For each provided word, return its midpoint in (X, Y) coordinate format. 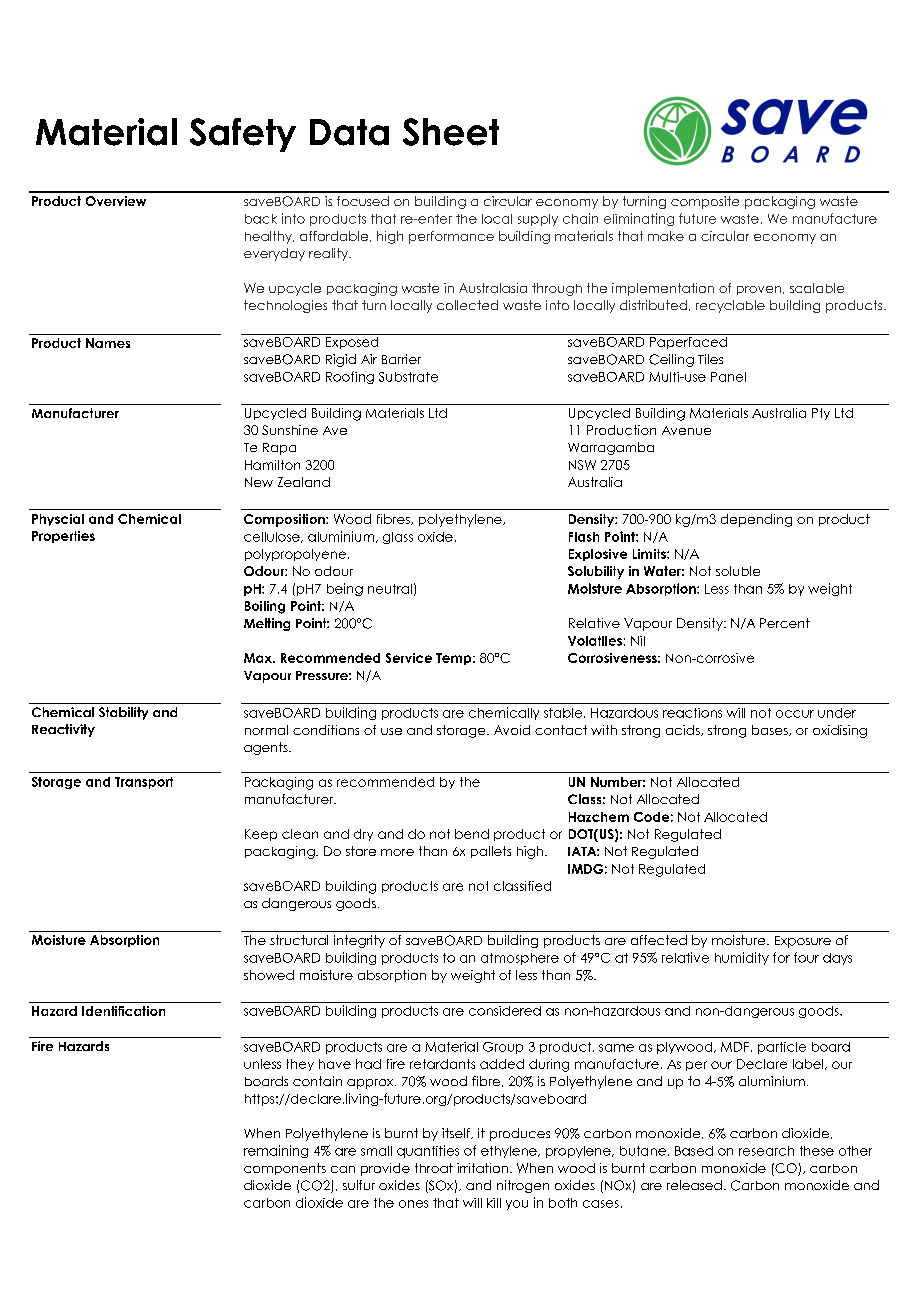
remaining (276, 1151)
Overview (116, 201)
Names (108, 343)
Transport (144, 783)
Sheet (451, 132)
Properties (63, 537)
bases (771, 730)
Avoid (512, 730)
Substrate (408, 377)
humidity (742, 958)
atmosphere (520, 959)
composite (705, 202)
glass (398, 538)
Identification (123, 1011)
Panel (728, 377)
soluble (738, 571)
